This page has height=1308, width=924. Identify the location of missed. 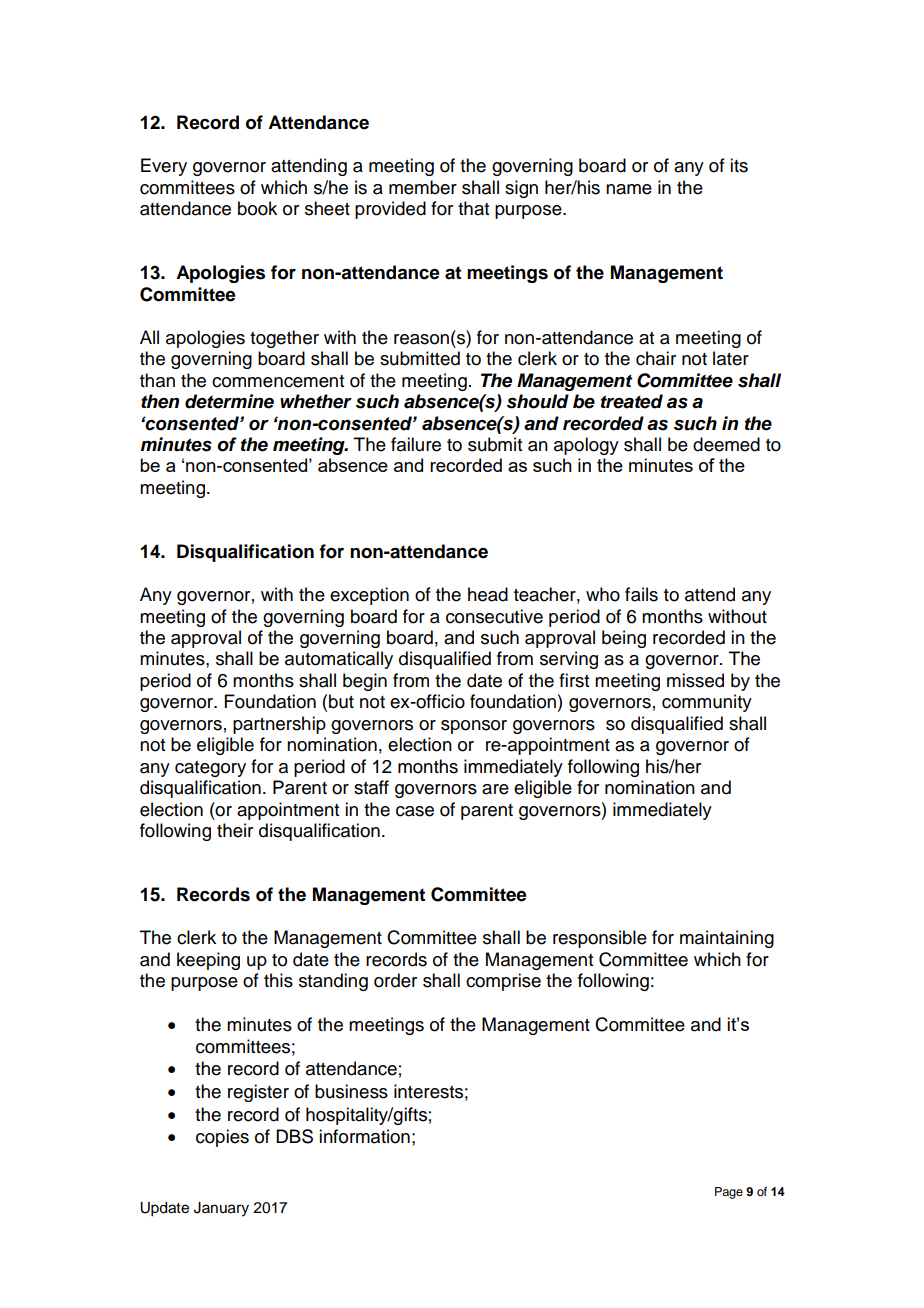
(695, 680).
